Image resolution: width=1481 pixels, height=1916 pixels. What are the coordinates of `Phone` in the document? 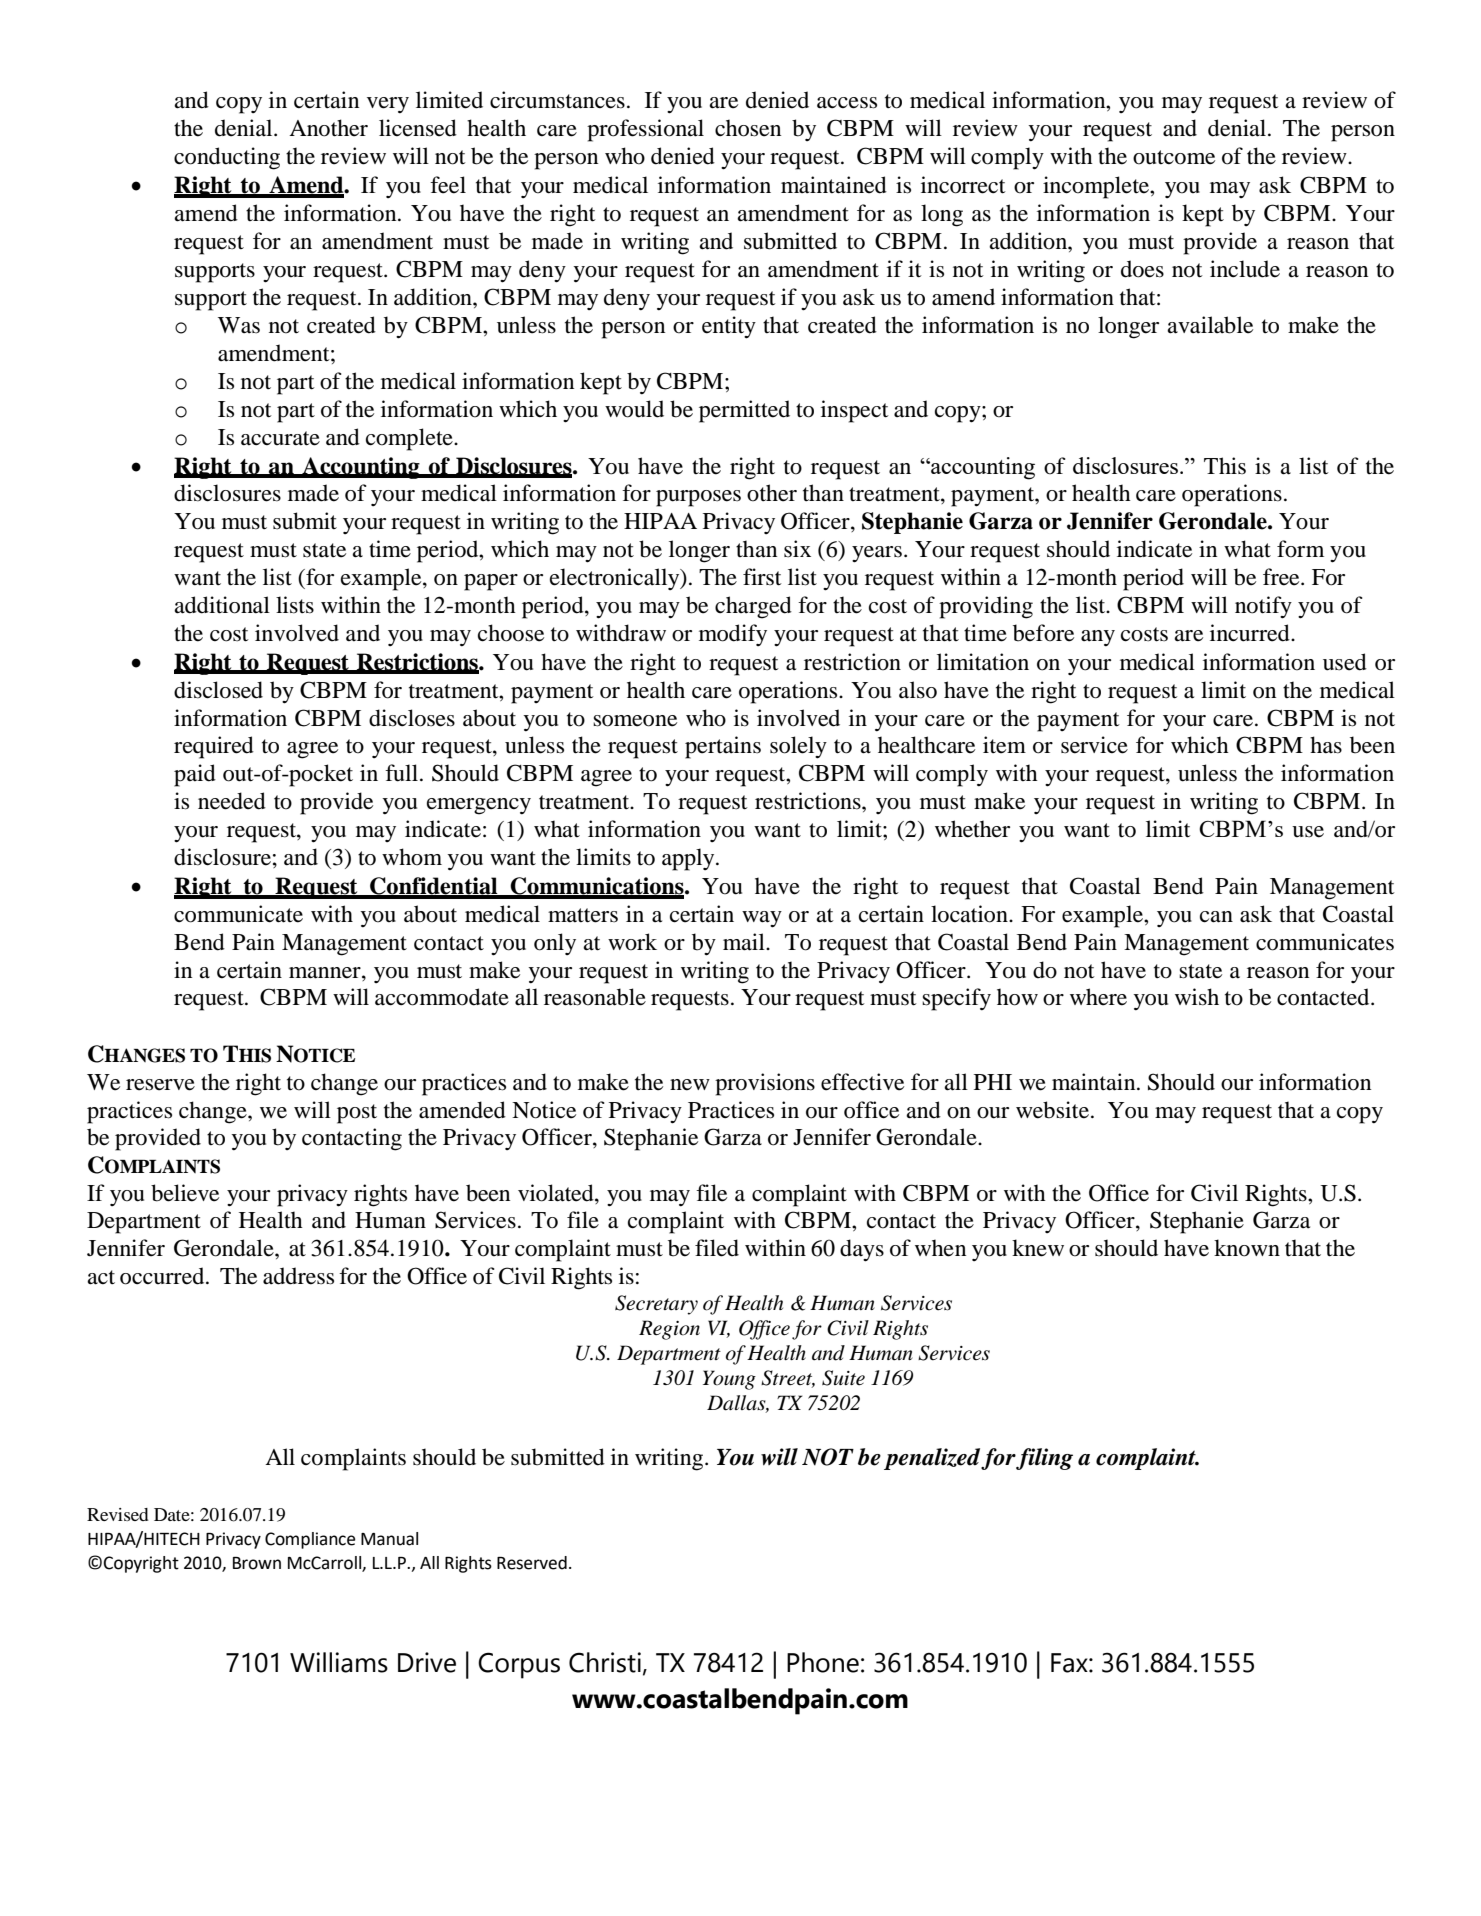 It's located at (823, 1662).
